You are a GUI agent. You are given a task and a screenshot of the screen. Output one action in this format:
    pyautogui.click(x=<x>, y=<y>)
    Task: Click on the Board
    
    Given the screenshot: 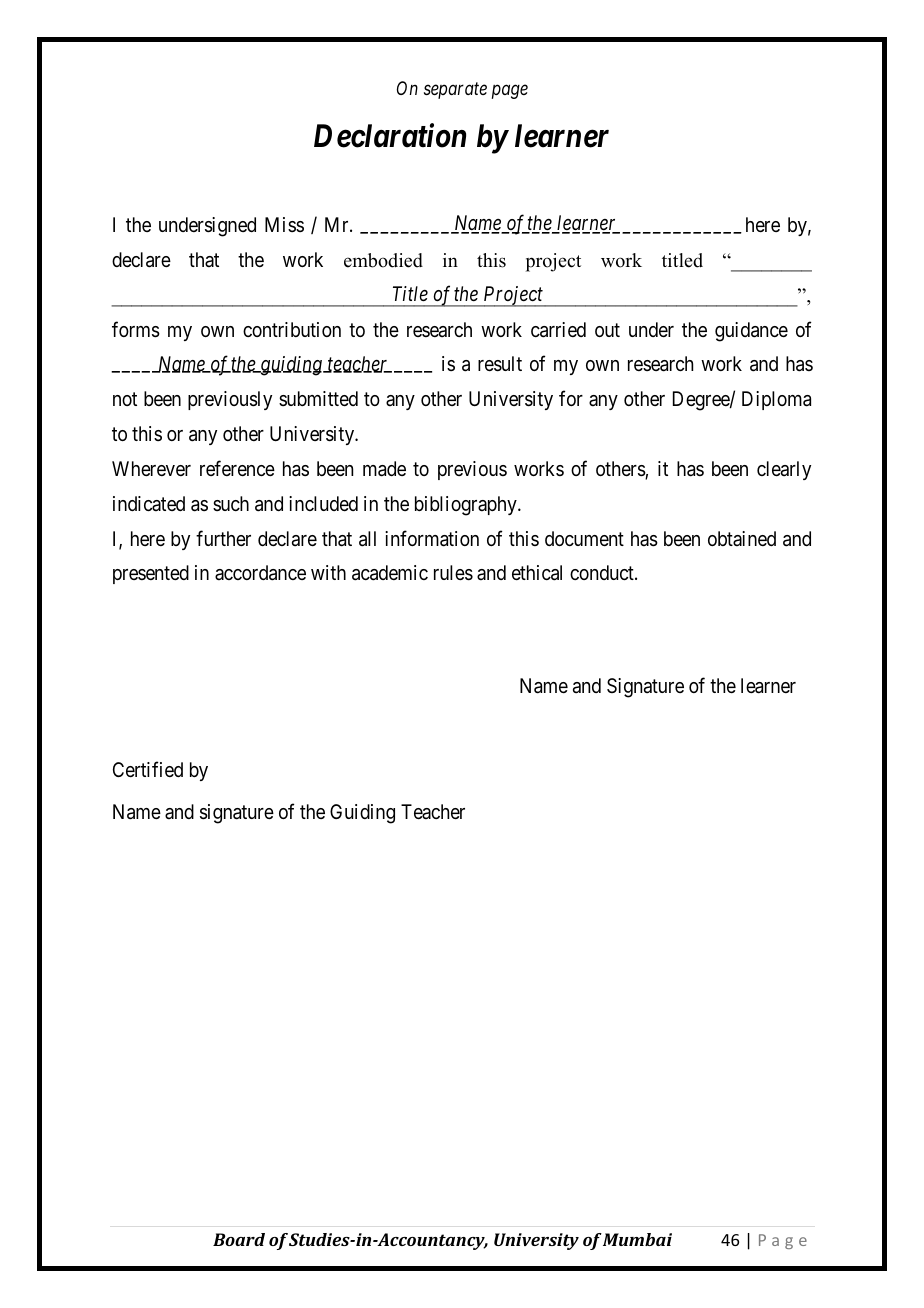 What is the action you would take?
    pyautogui.click(x=239, y=1239)
